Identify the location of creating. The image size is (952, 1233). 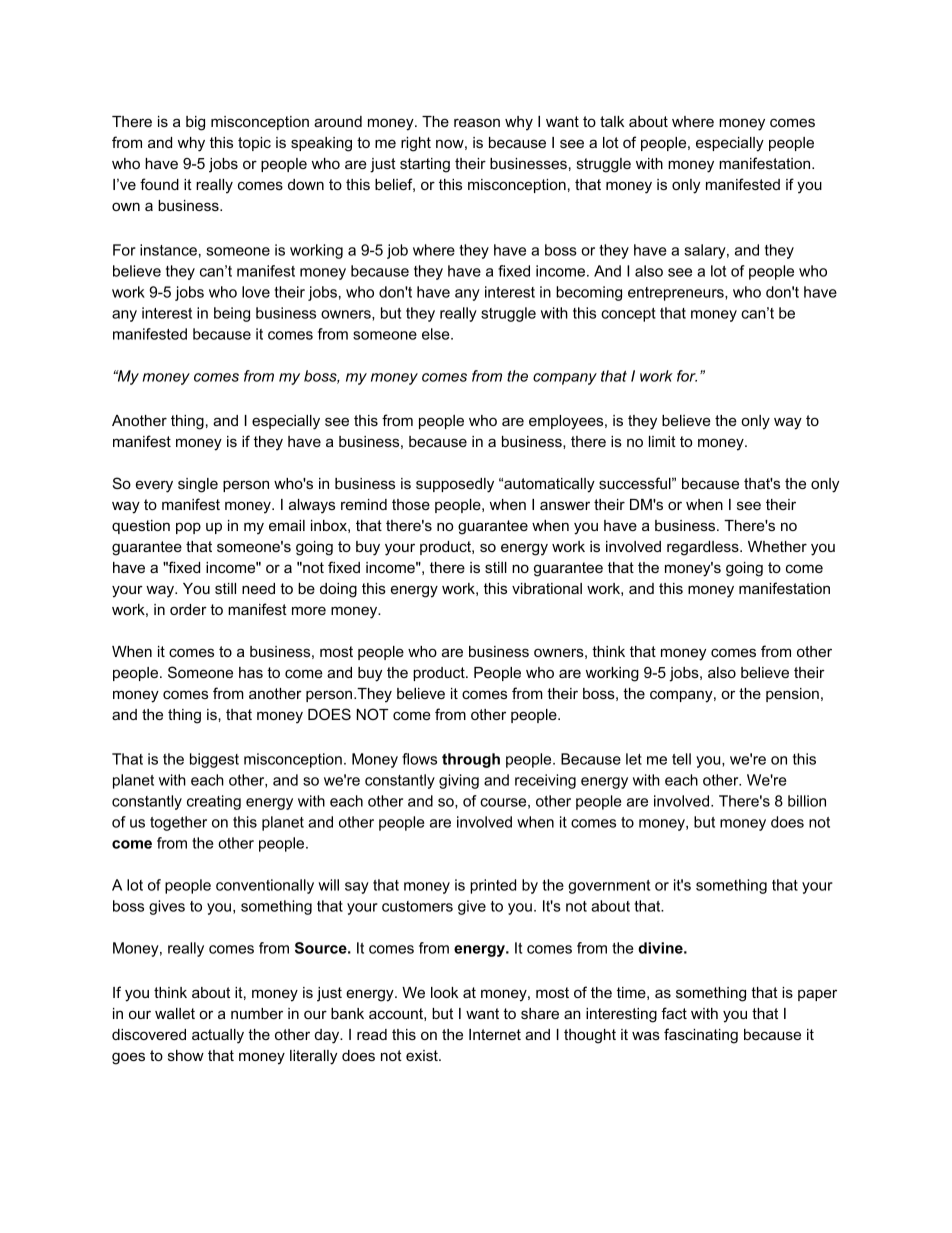
(214, 802).
